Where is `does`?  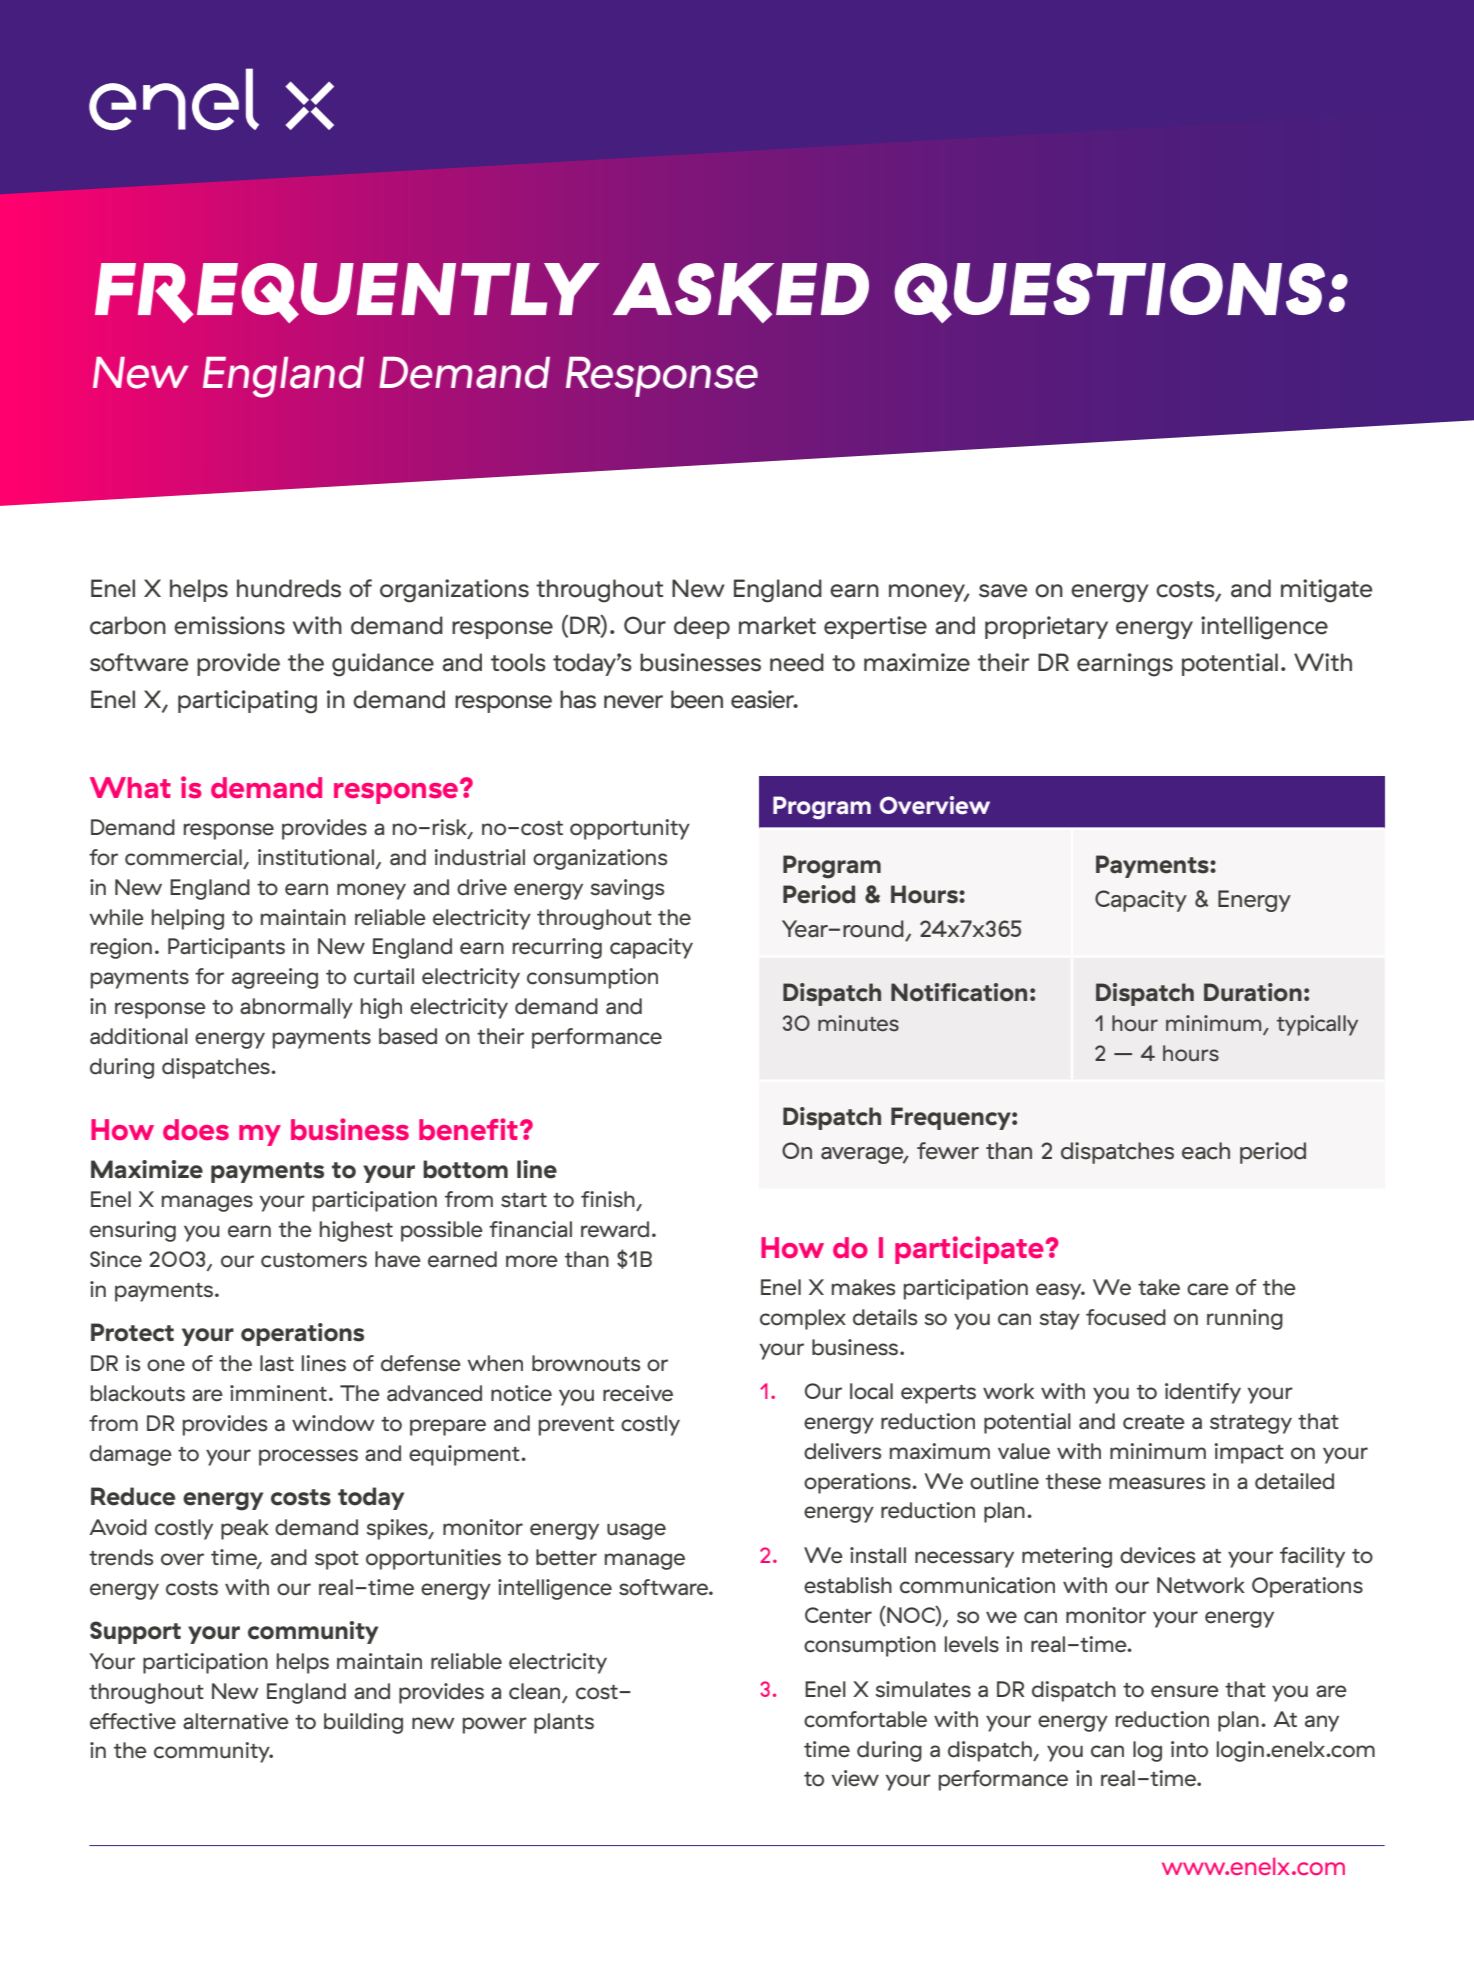 does is located at coordinates (196, 1130).
